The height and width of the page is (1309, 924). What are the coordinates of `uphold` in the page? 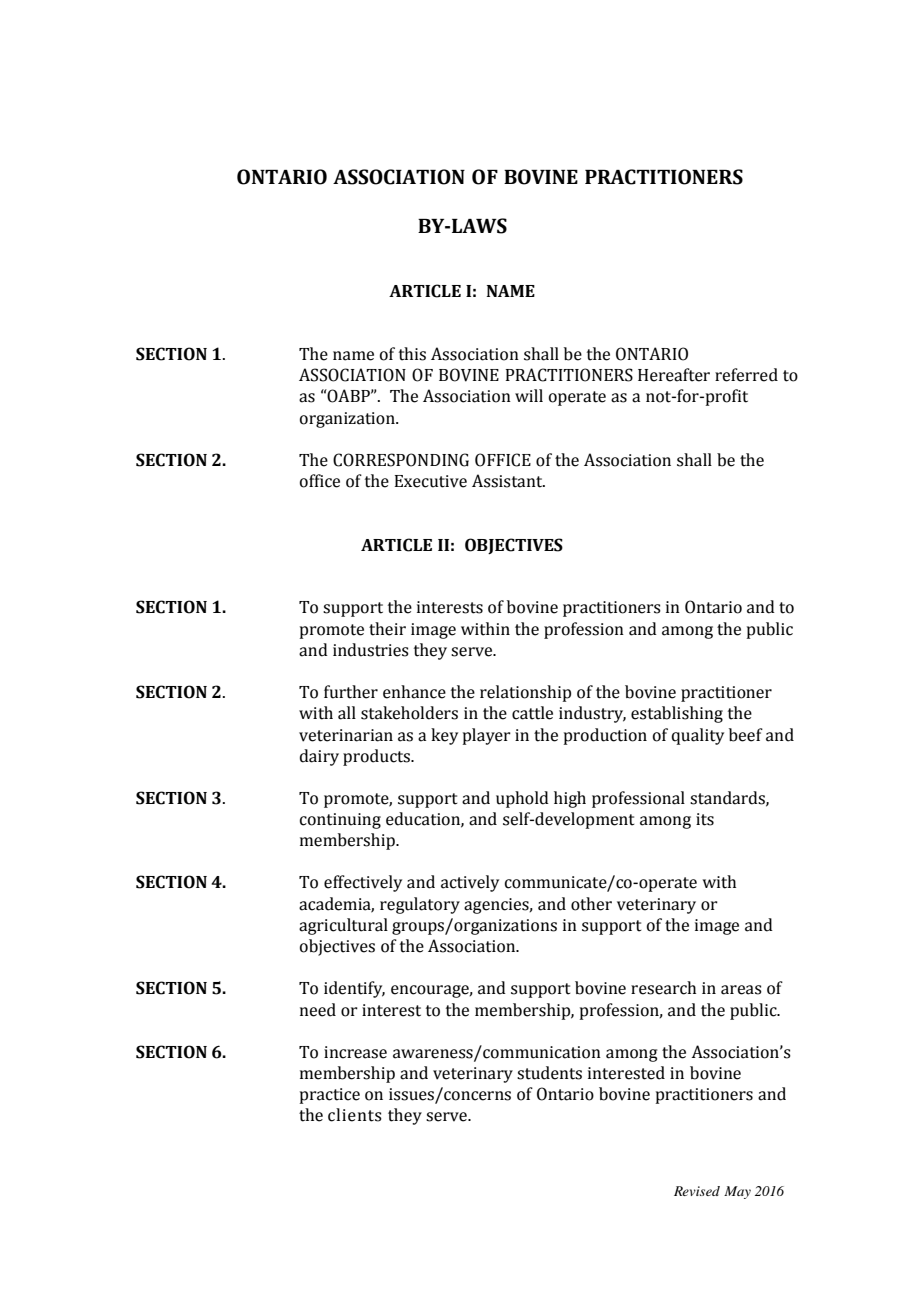 It's located at (522, 799).
